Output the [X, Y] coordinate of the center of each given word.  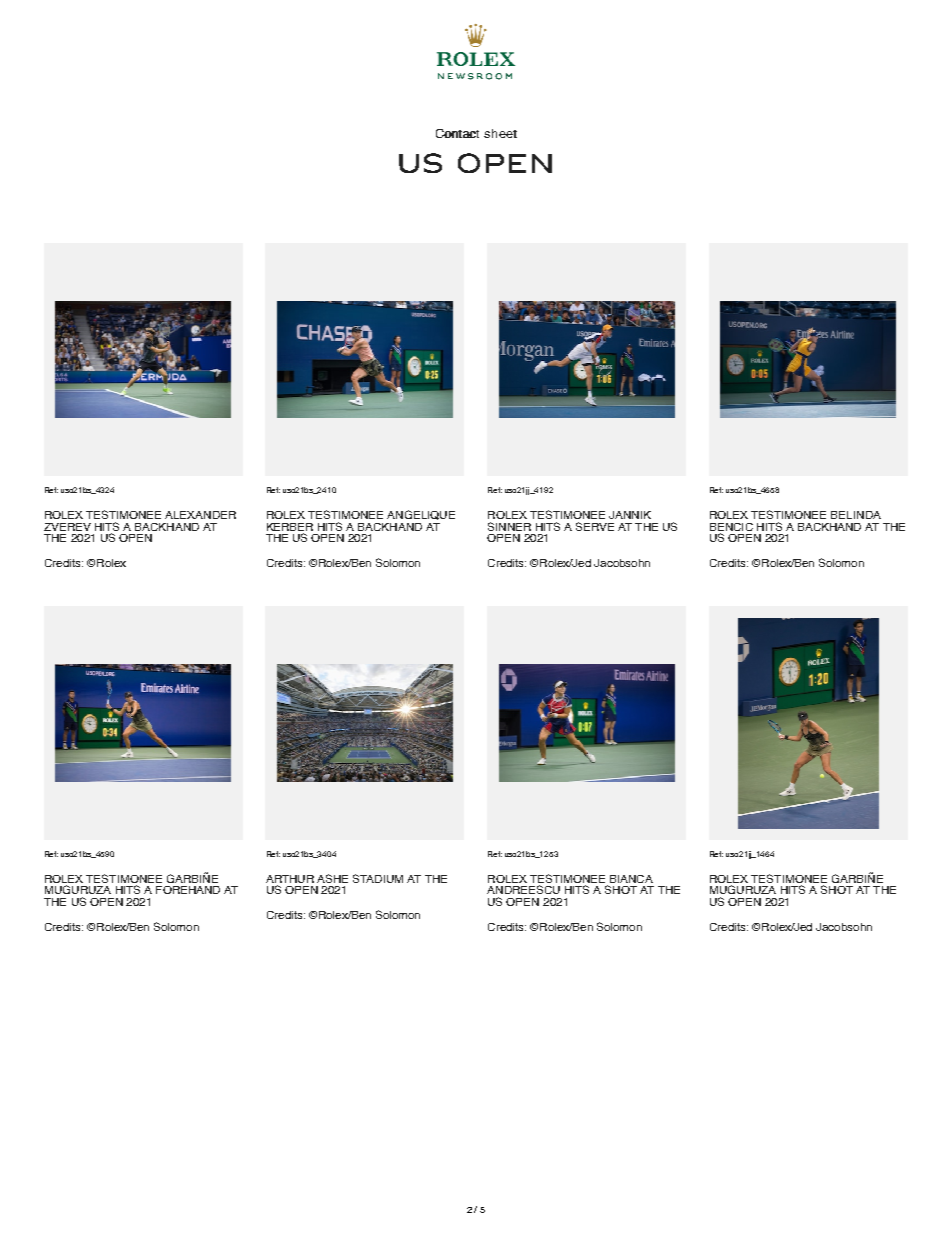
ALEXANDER [200, 515]
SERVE [595, 526]
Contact [457, 133]
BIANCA [631, 879]
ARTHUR [290, 879]
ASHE [332, 878]
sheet [500, 133]
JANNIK [630, 515]
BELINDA [856, 515]
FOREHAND [188, 890]
